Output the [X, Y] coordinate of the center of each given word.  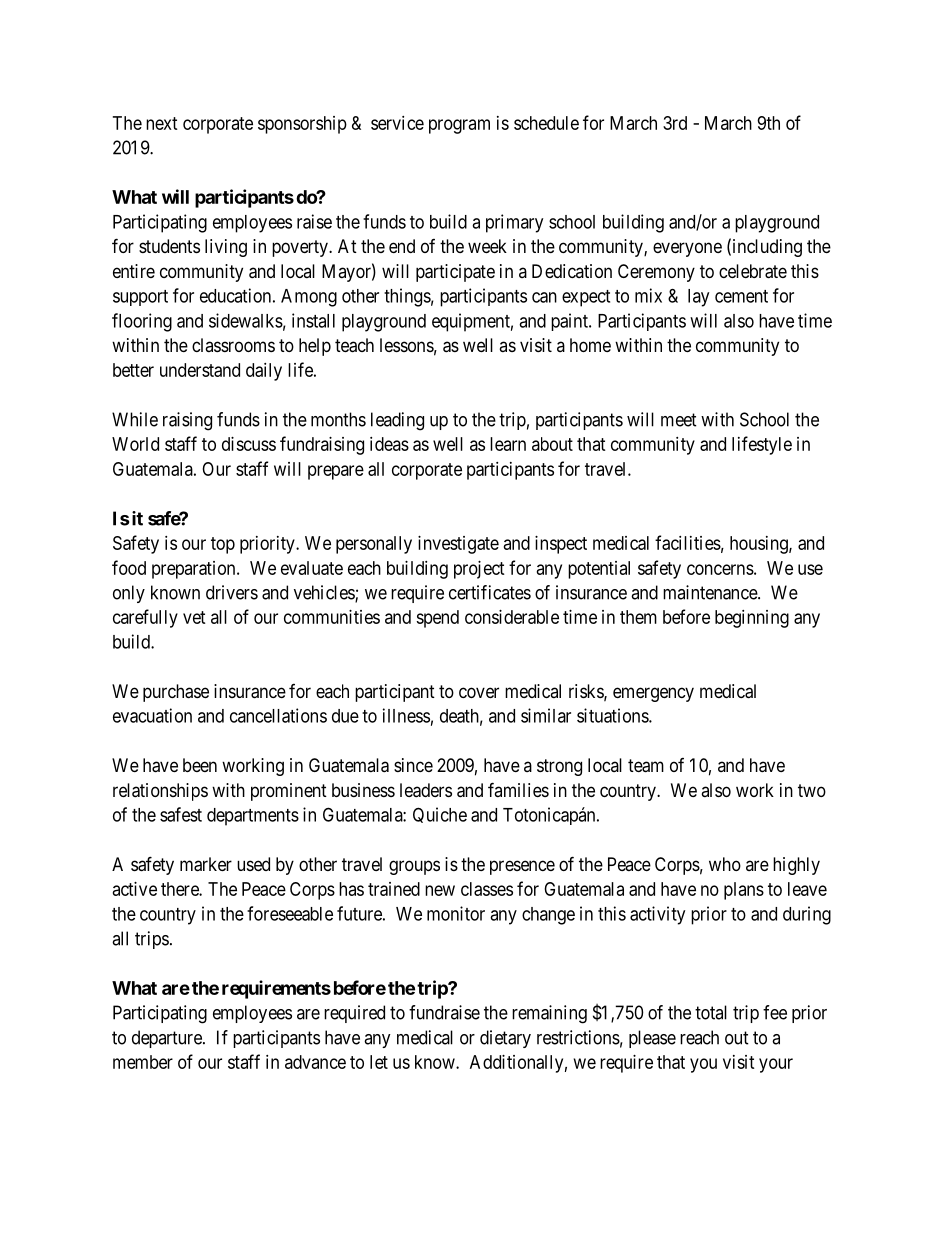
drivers [232, 592]
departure [168, 1039]
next [162, 123]
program [459, 126]
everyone [687, 249]
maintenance [711, 592]
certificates [490, 592]
